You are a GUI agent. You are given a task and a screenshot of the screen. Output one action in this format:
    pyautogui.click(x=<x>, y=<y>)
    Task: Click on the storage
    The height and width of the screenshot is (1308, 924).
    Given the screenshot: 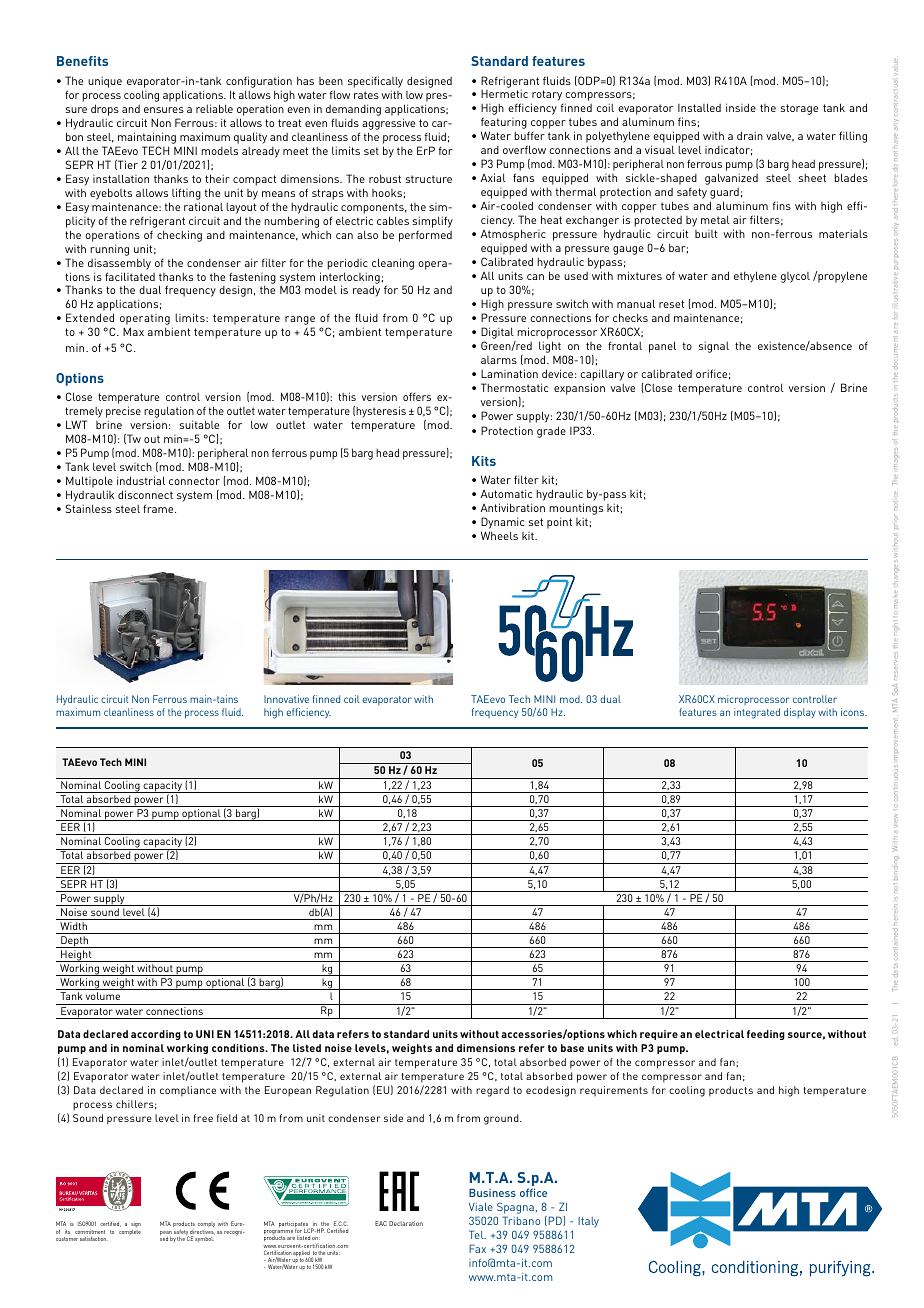 What is the action you would take?
    pyautogui.click(x=799, y=109)
